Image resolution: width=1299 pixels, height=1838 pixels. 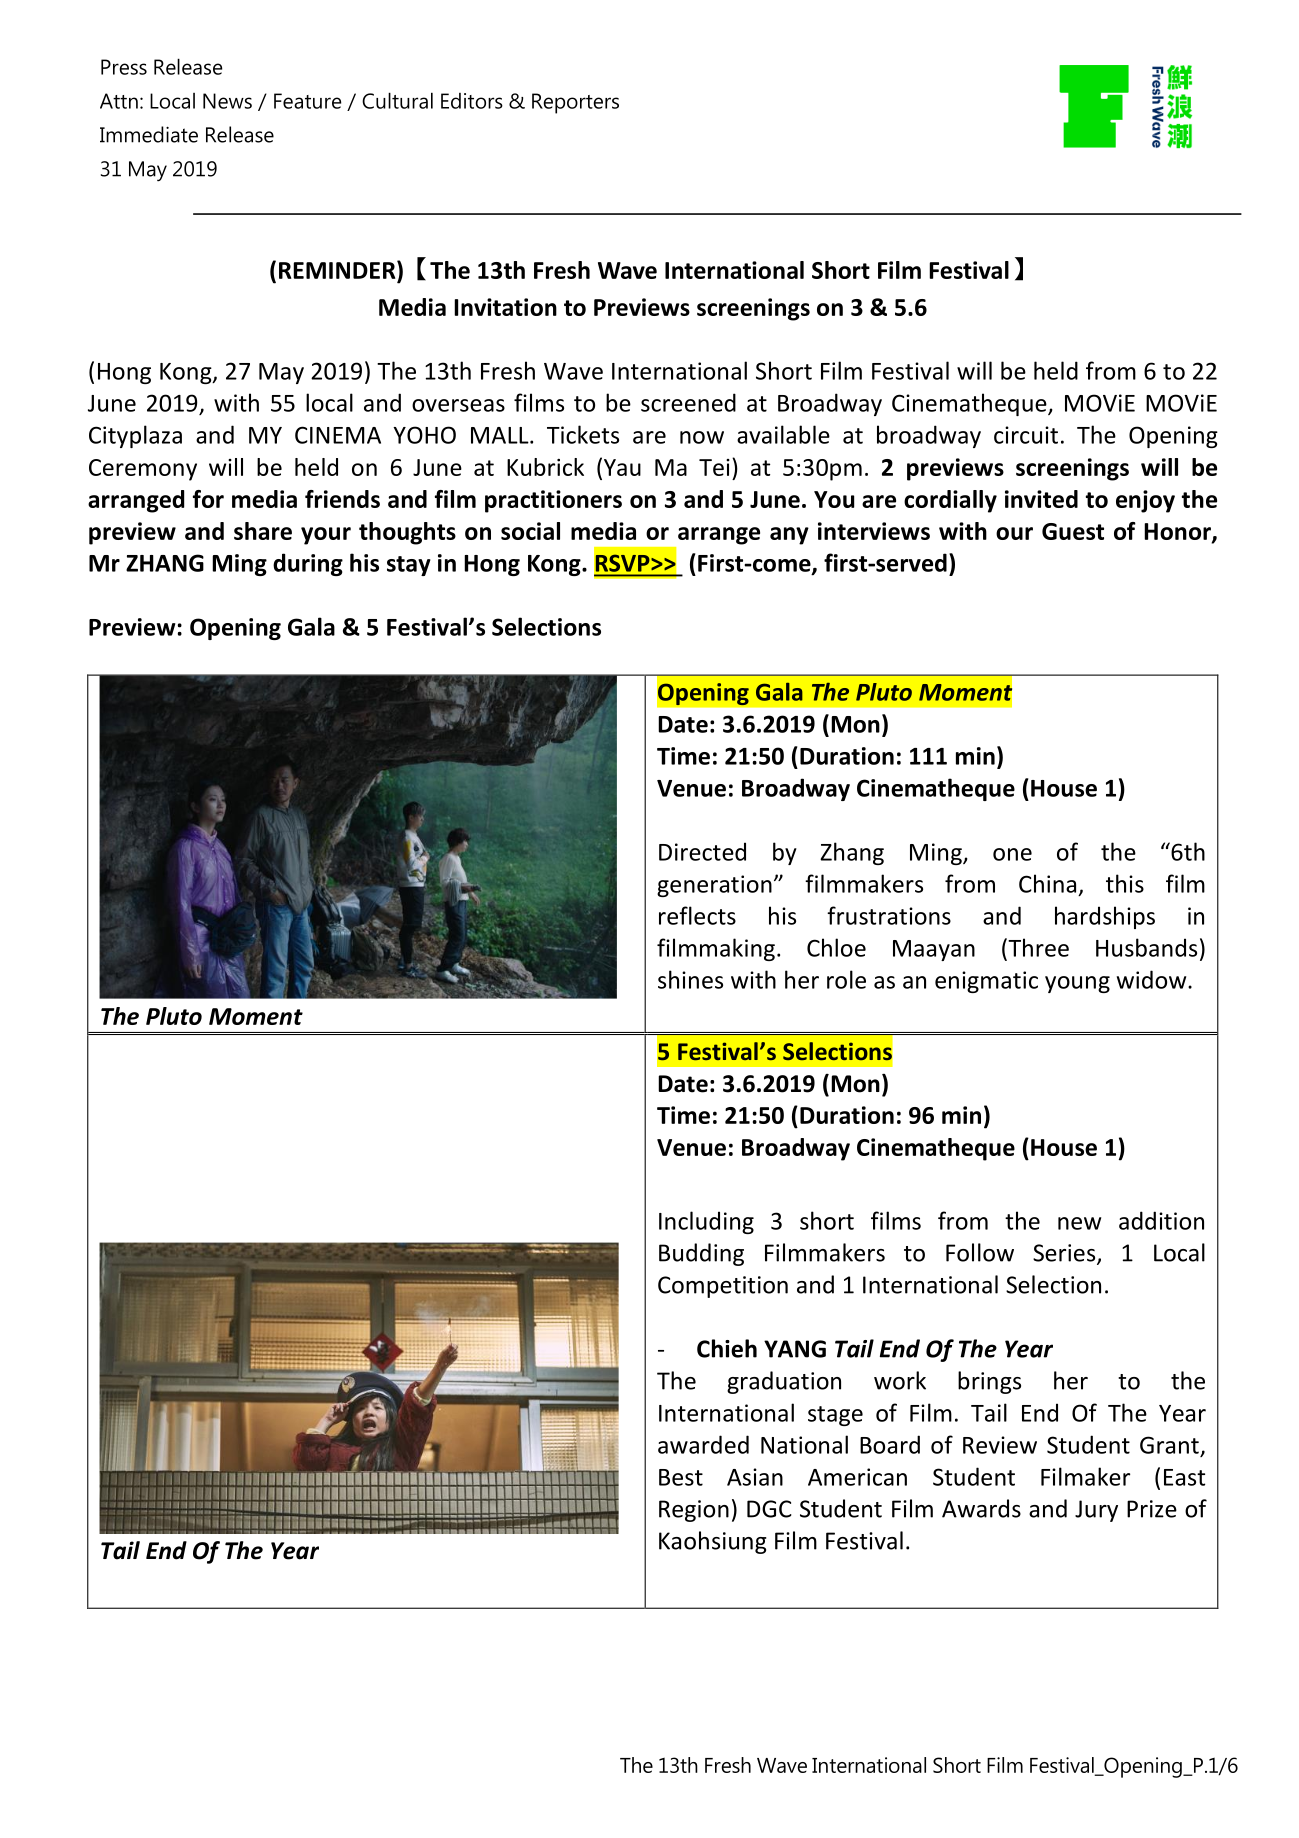 I want to click on China, so click(x=1047, y=883).
